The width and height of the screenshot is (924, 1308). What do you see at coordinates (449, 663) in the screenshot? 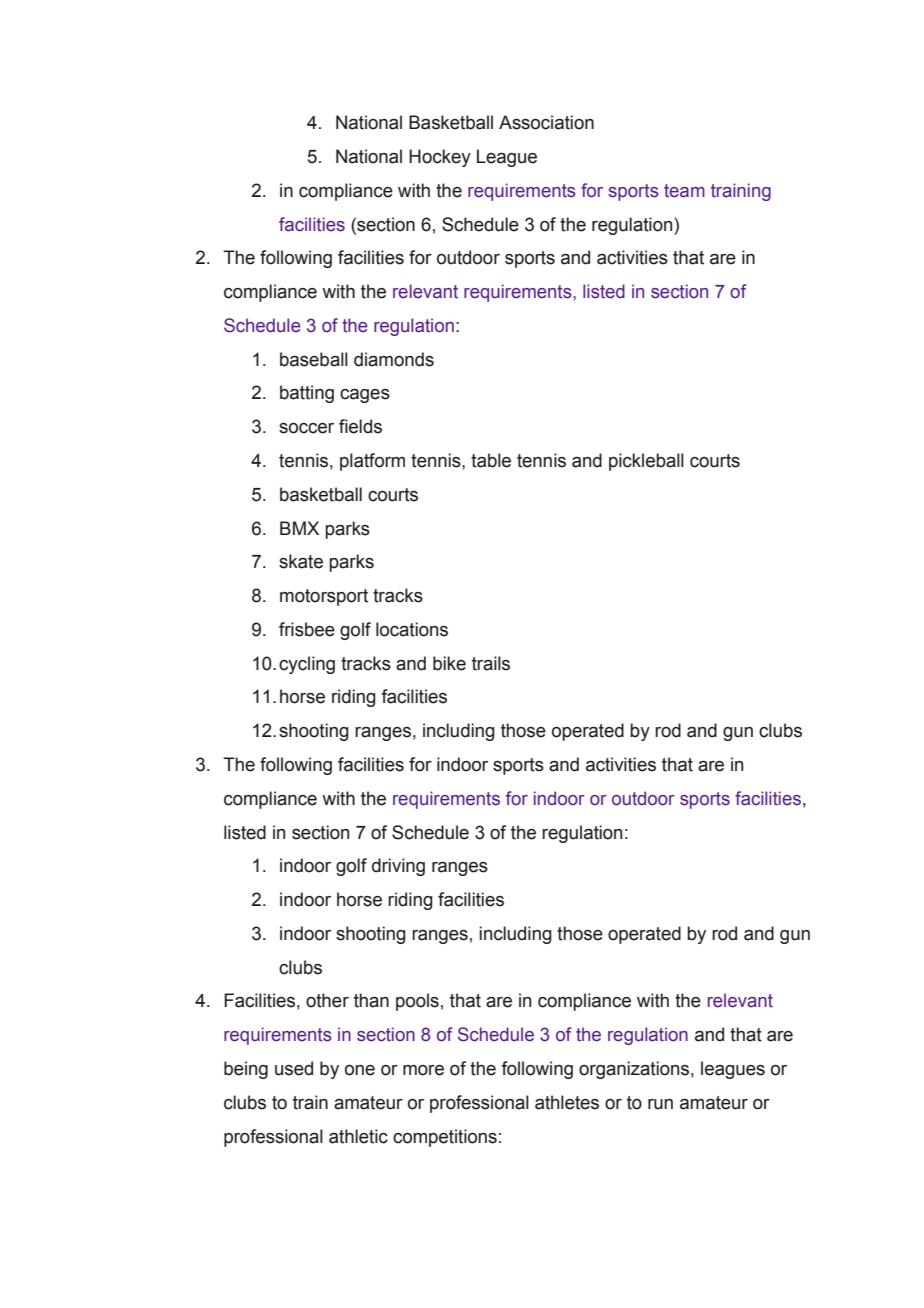
I see `bike` at bounding box center [449, 663].
